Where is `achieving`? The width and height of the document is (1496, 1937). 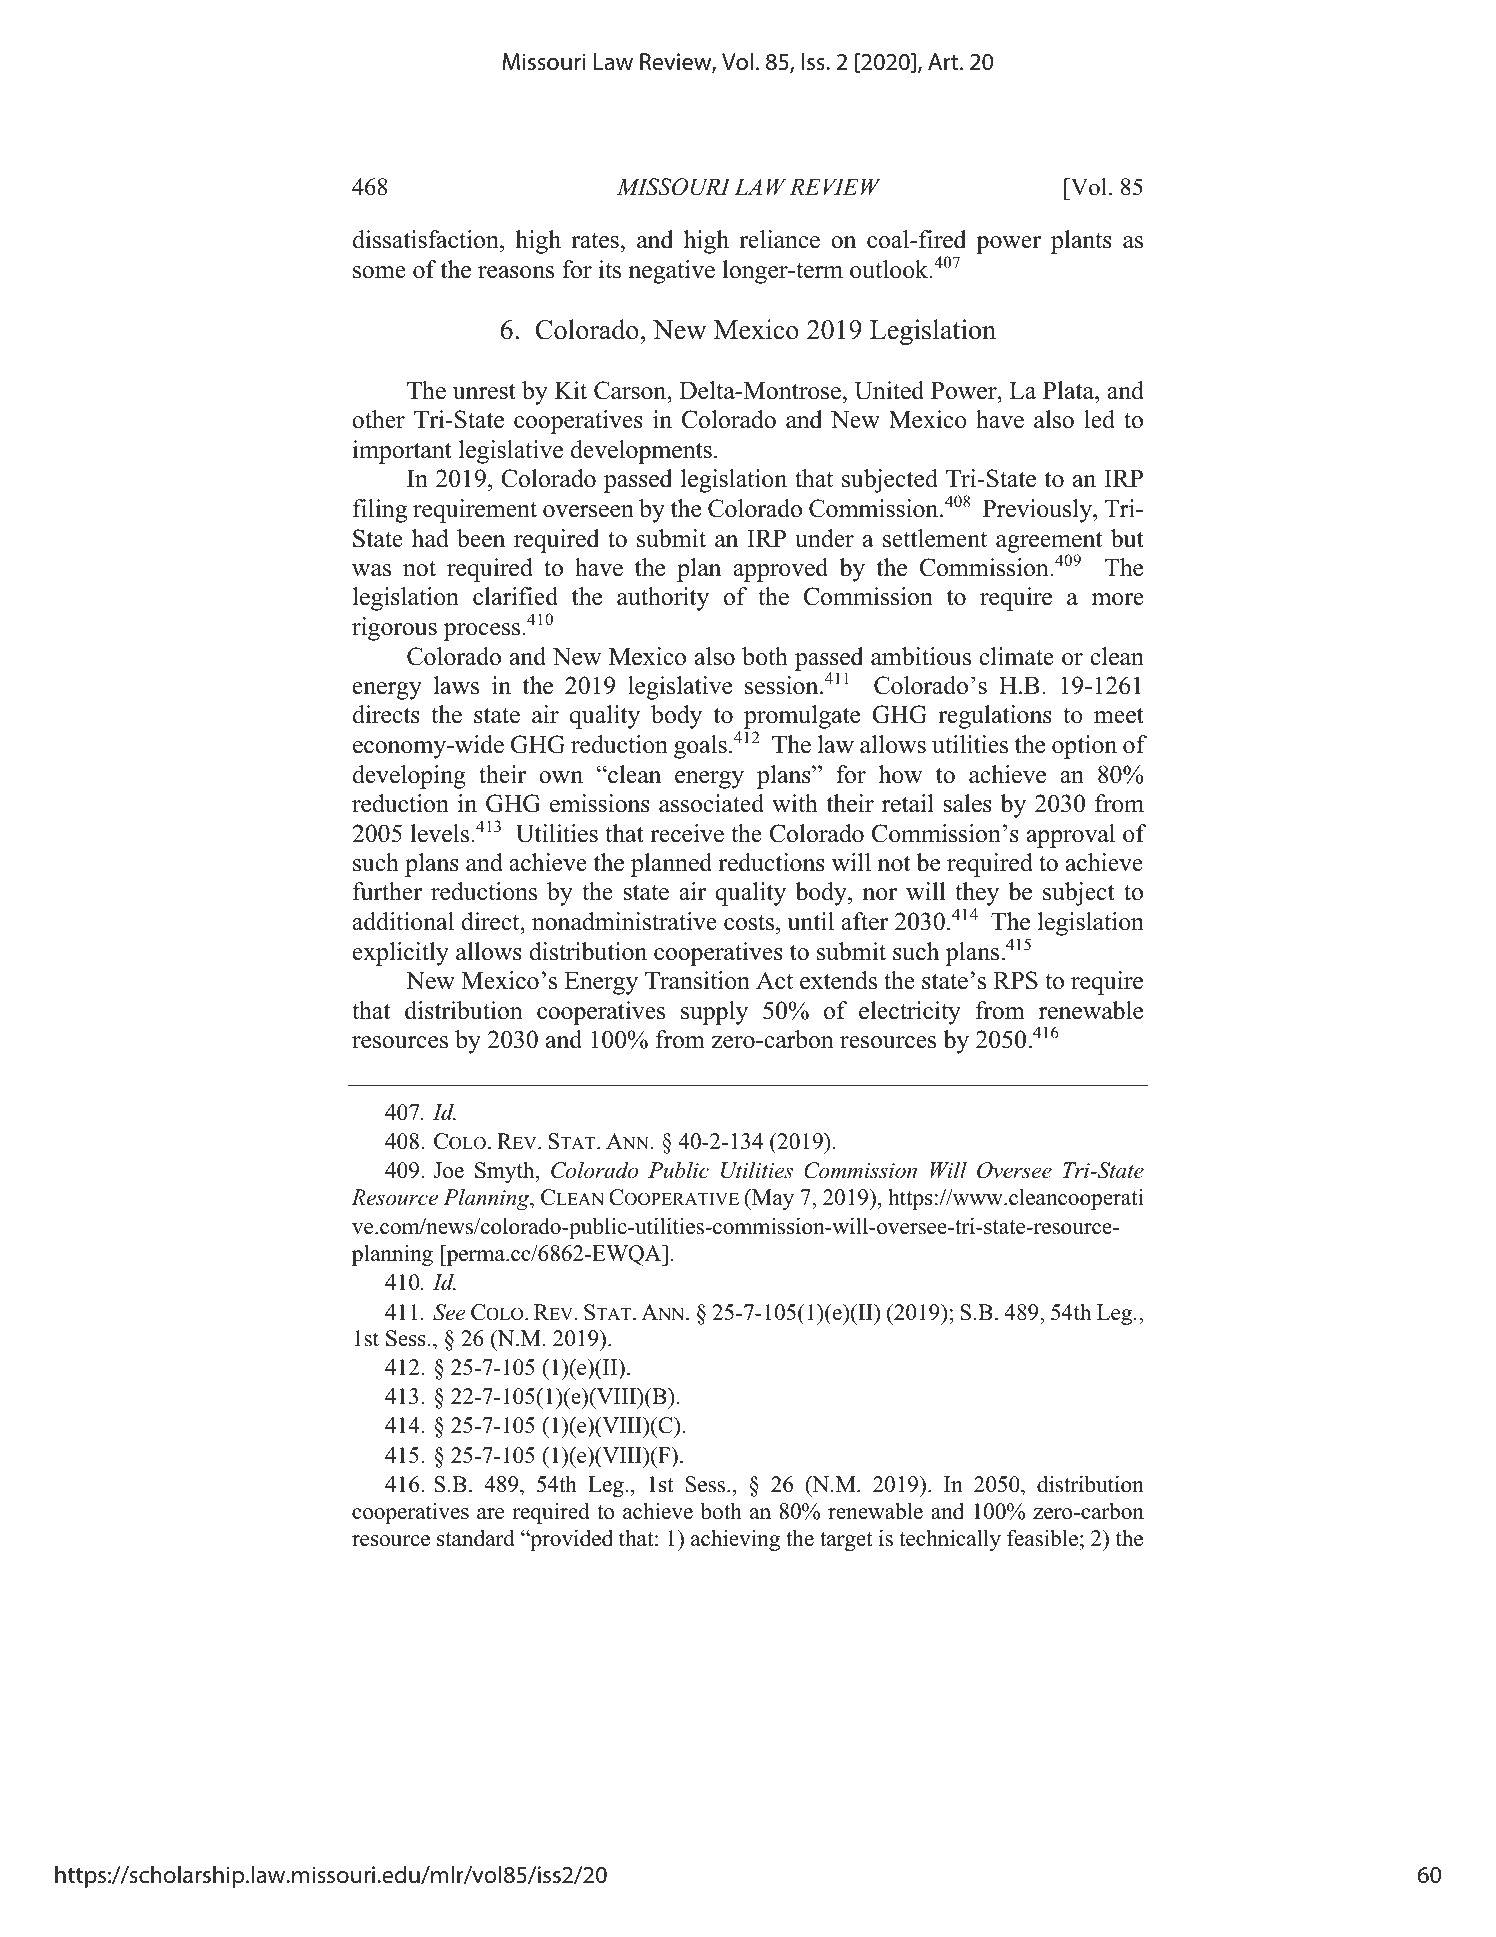
achieving is located at coordinates (735, 1540).
